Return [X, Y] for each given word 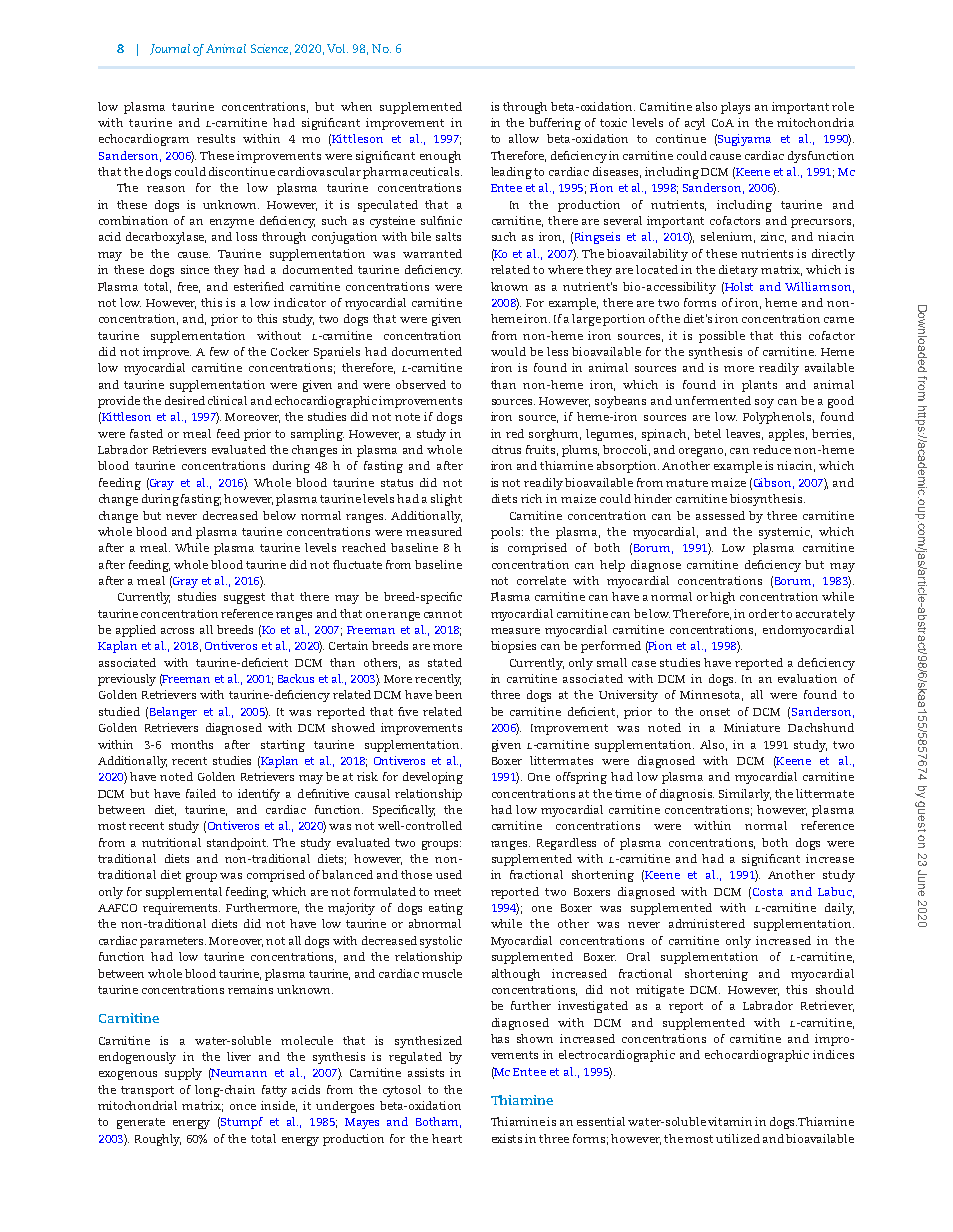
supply [183, 1074]
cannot [443, 614]
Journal [170, 49]
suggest [244, 598]
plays [735, 108]
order [764, 613]
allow [524, 138]
